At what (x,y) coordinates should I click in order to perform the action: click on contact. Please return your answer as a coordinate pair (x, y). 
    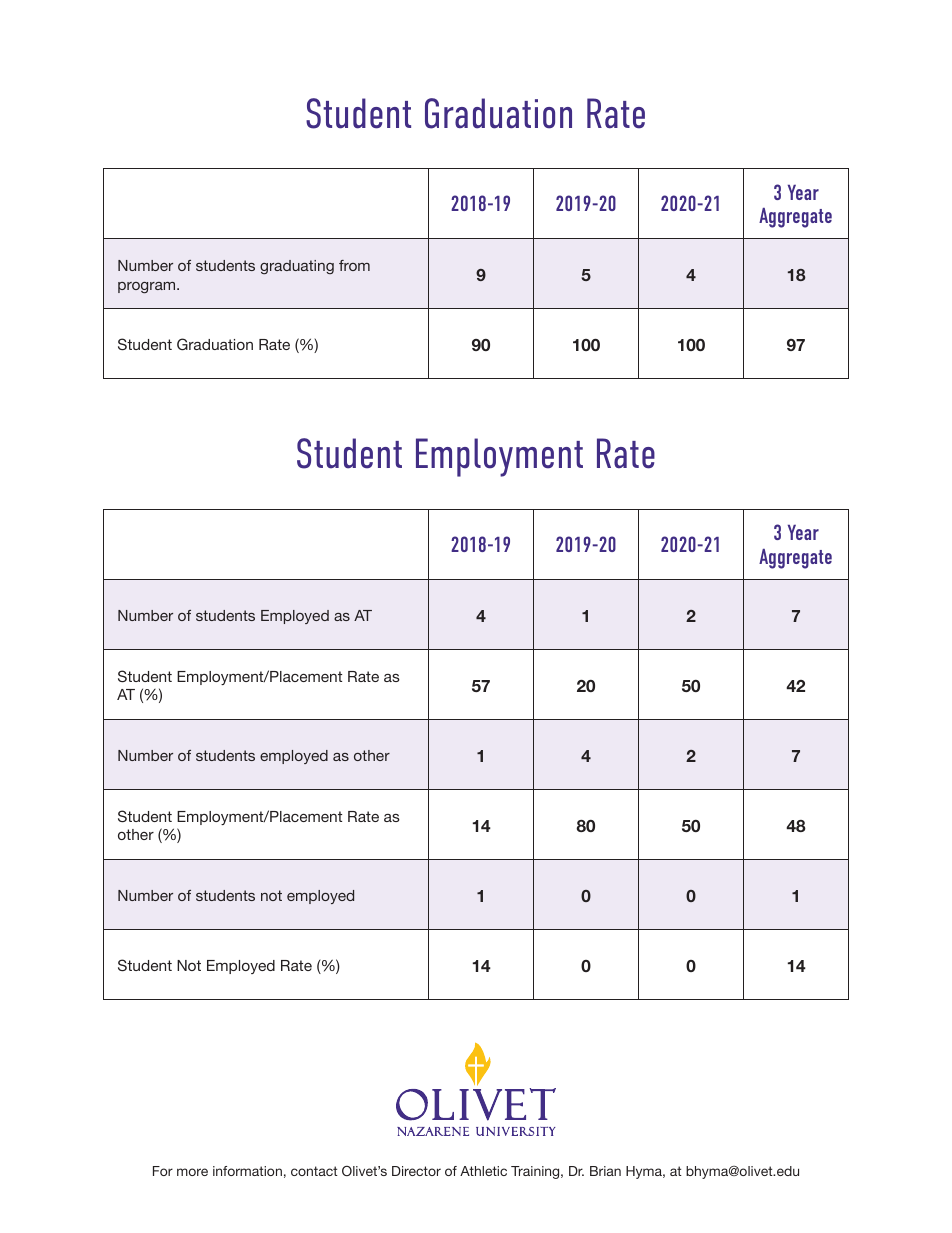
    Looking at the image, I should click on (314, 1171).
